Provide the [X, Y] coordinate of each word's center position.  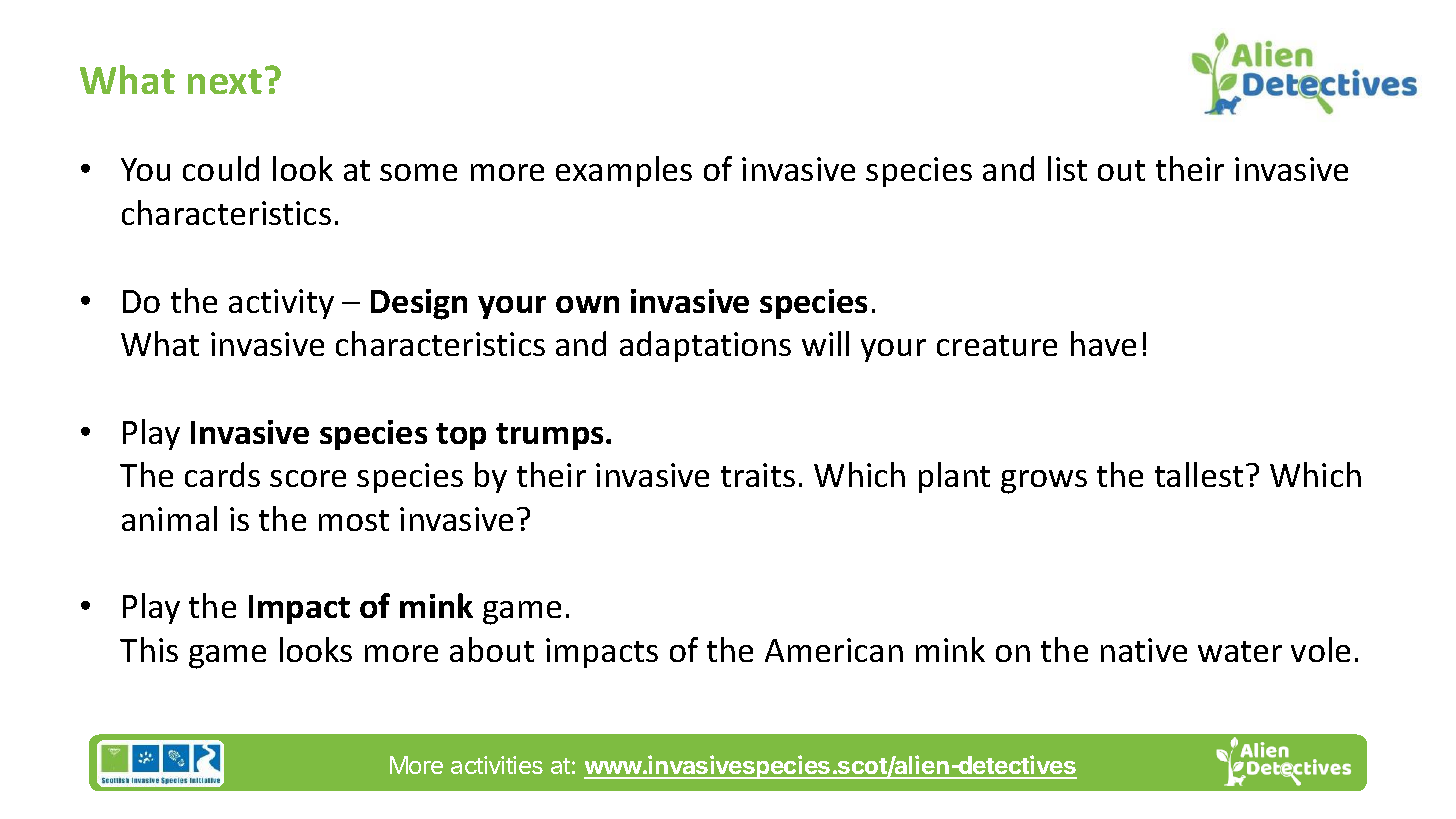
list [1067, 168]
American [834, 650]
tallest [1199, 474]
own [587, 304]
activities [497, 765]
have [1103, 343]
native [1144, 650]
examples [624, 171]
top [461, 436]
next [225, 81]
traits [758, 475]
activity [281, 304]
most [354, 520]
